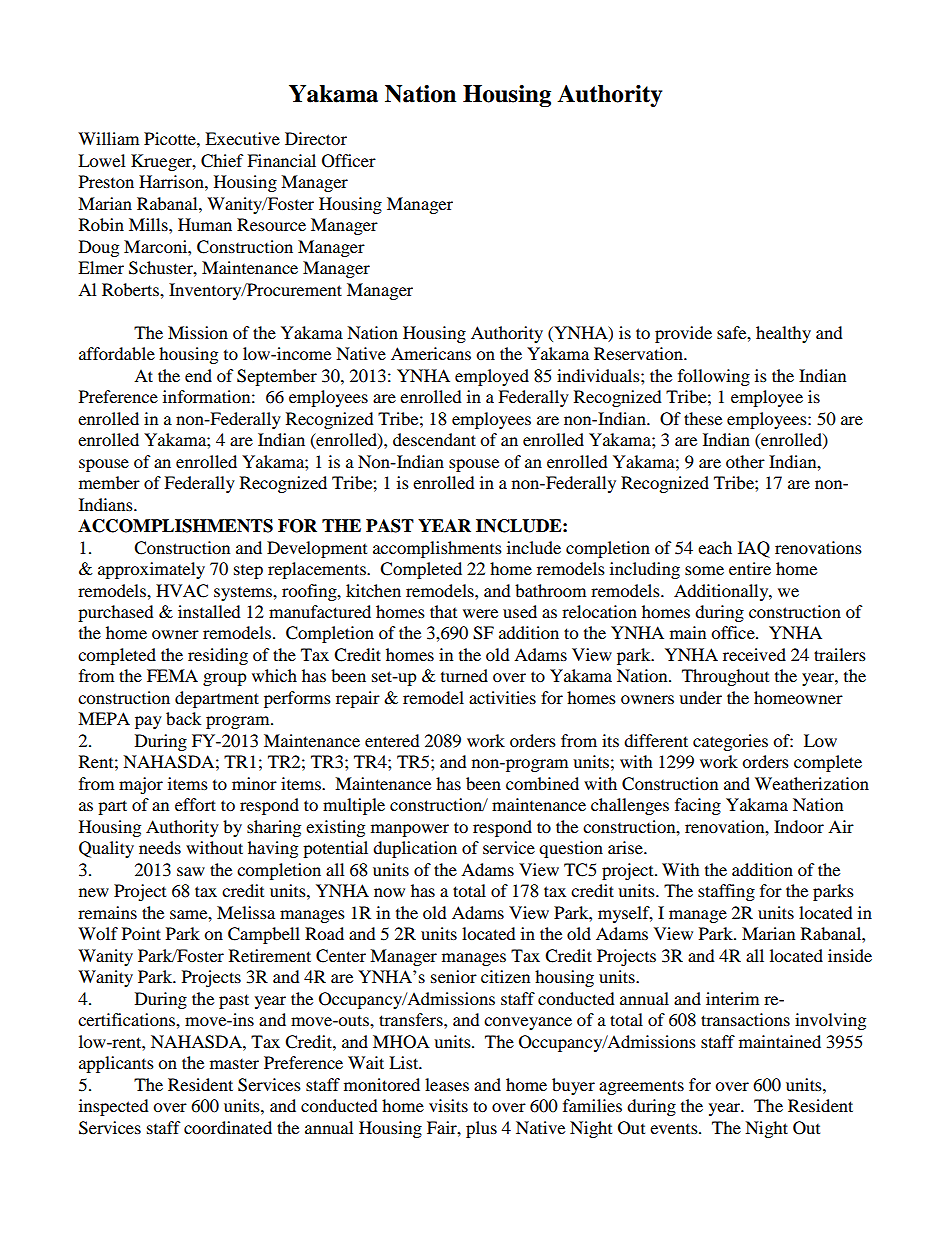 Image resolution: width=952 pixels, height=1233 pixels. Describe the element at coordinates (222, 161) in the page. I see `Chief` at that location.
